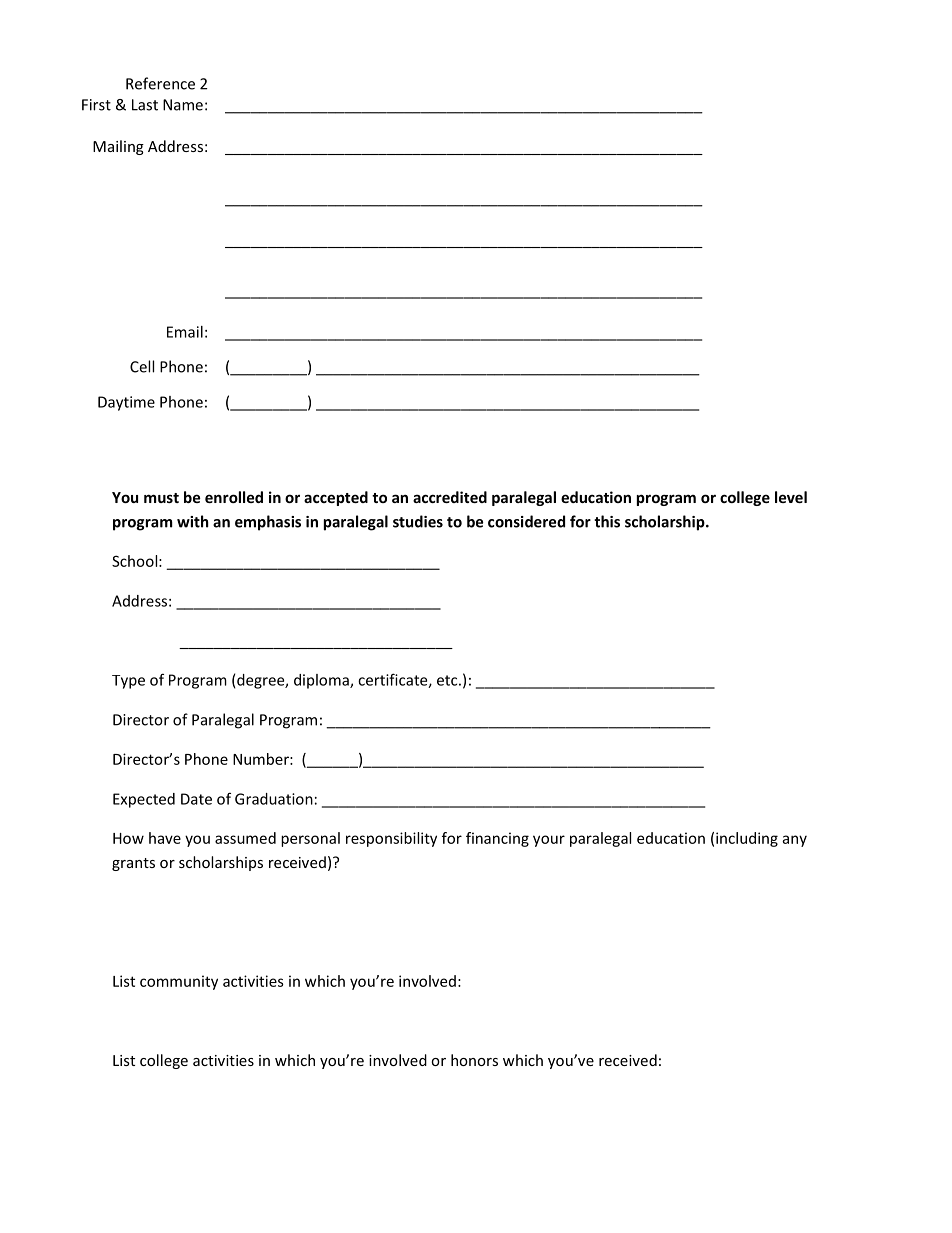 The image size is (952, 1233). I want to click on Reference, so click(160, 83).
